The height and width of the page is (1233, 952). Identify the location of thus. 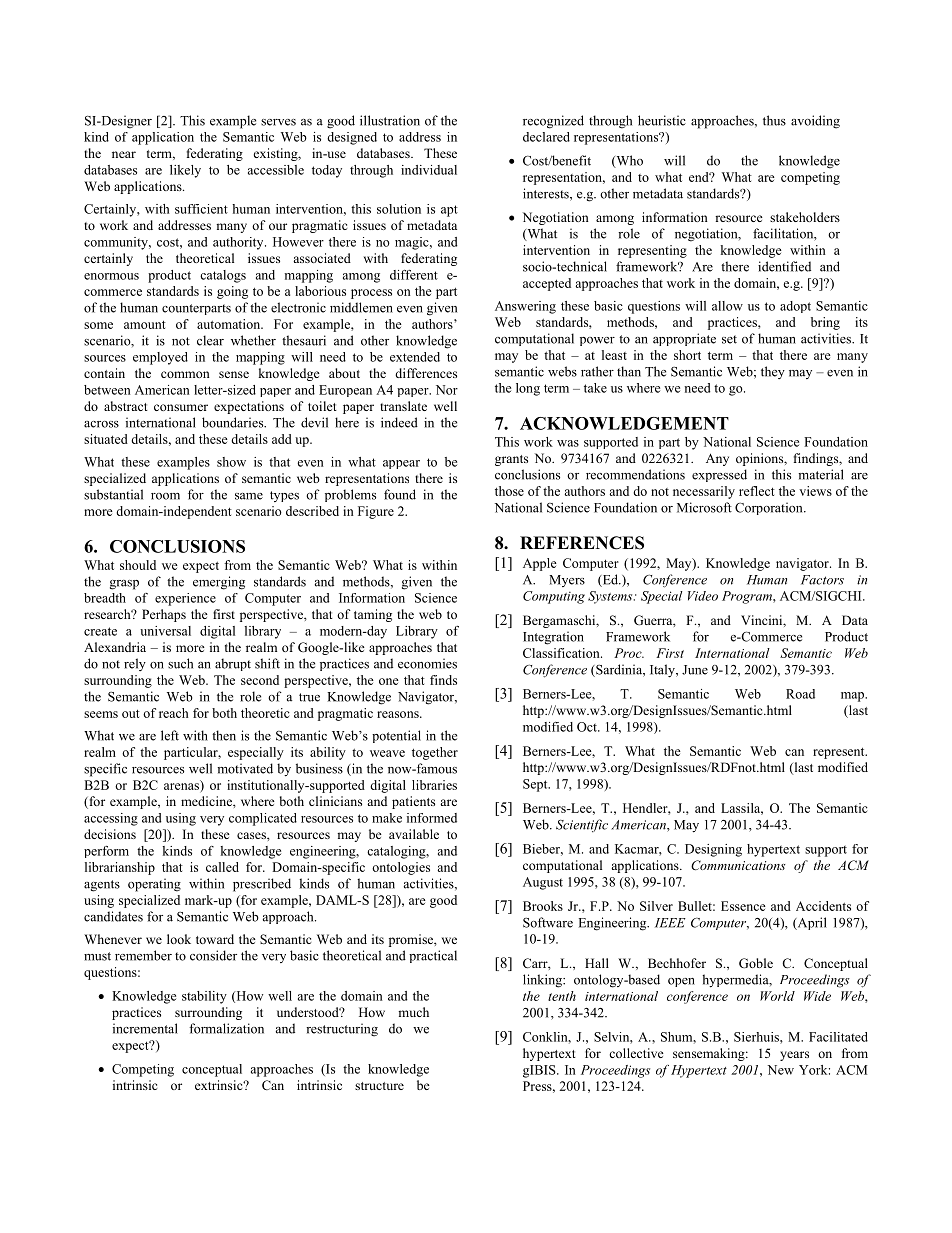
(774, 120).
